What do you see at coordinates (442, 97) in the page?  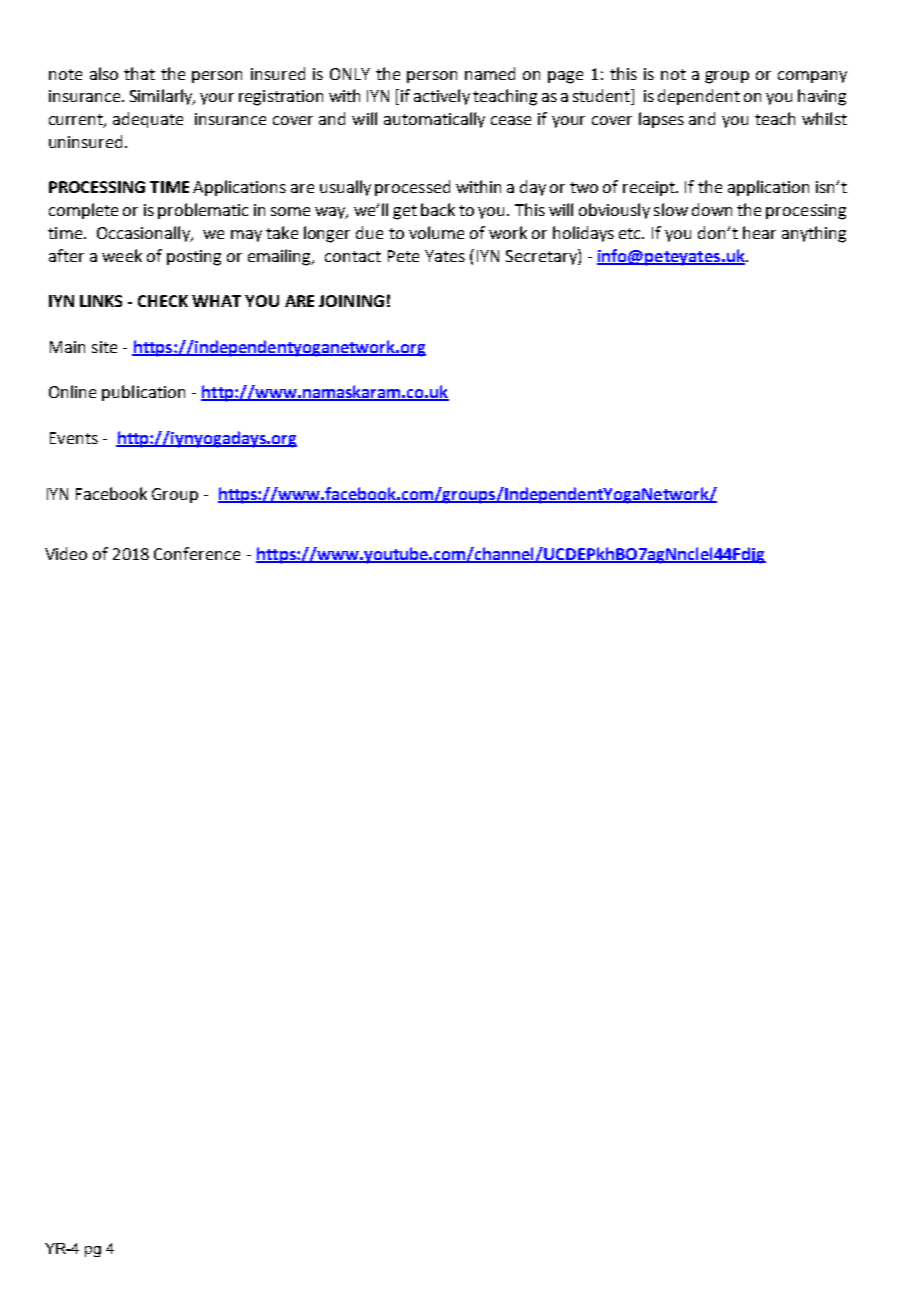 I see `actively` at bounding box center [442, 97].
